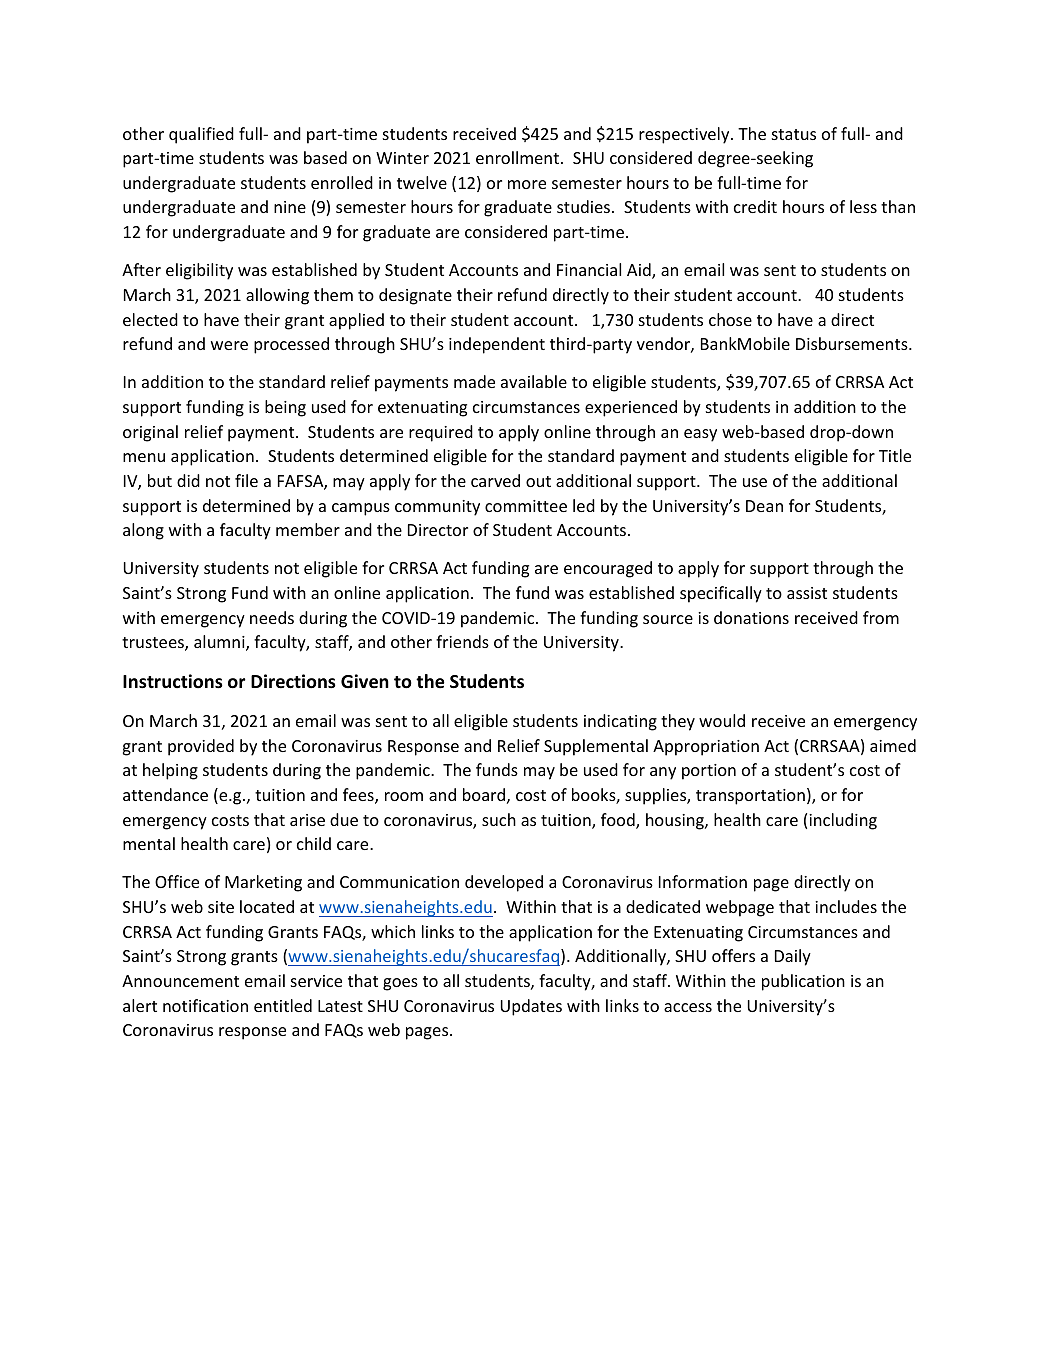 This image has height=1346, width=1040. I want to click on assist, so click(807, 593).
